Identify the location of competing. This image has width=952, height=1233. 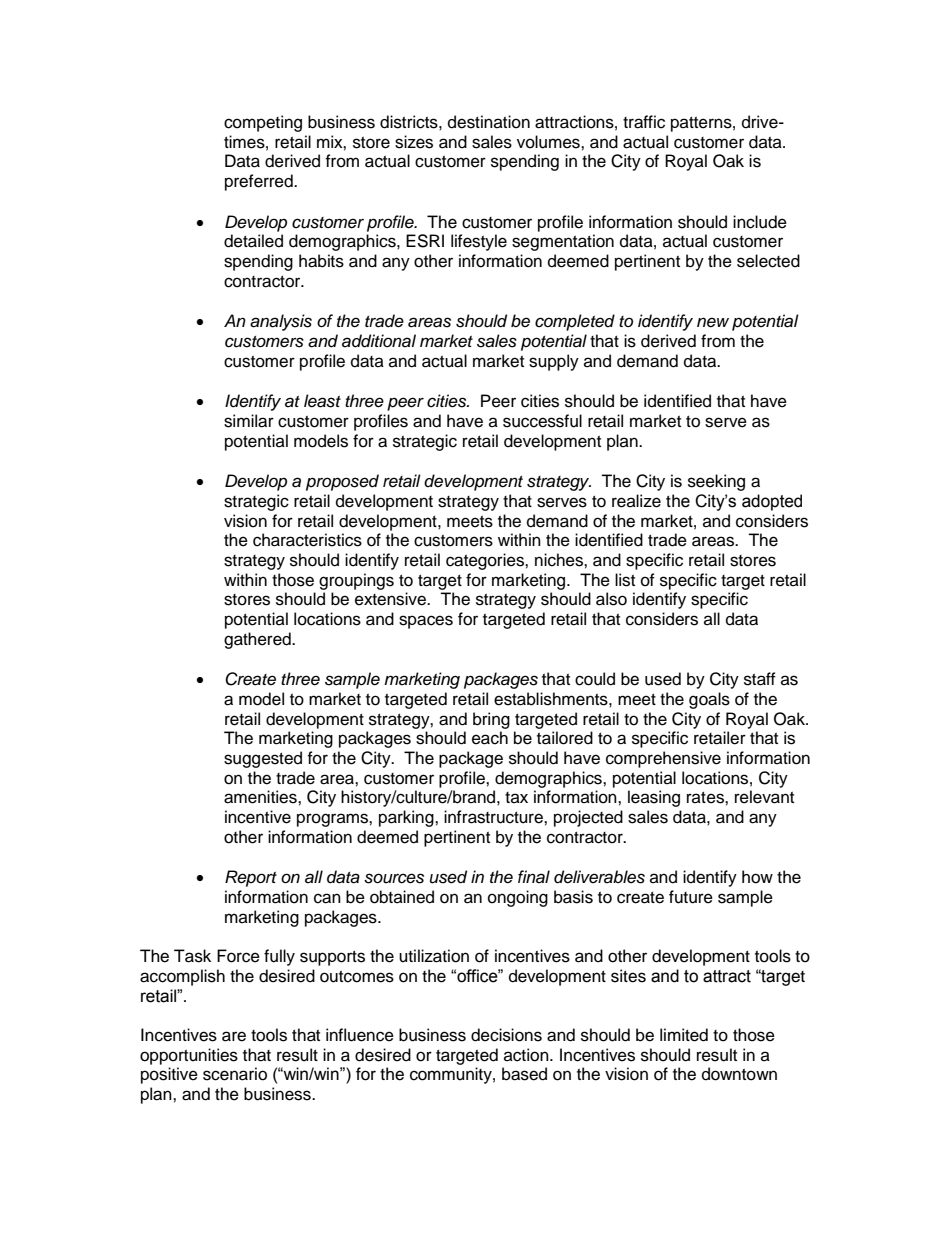
(263, 123).
